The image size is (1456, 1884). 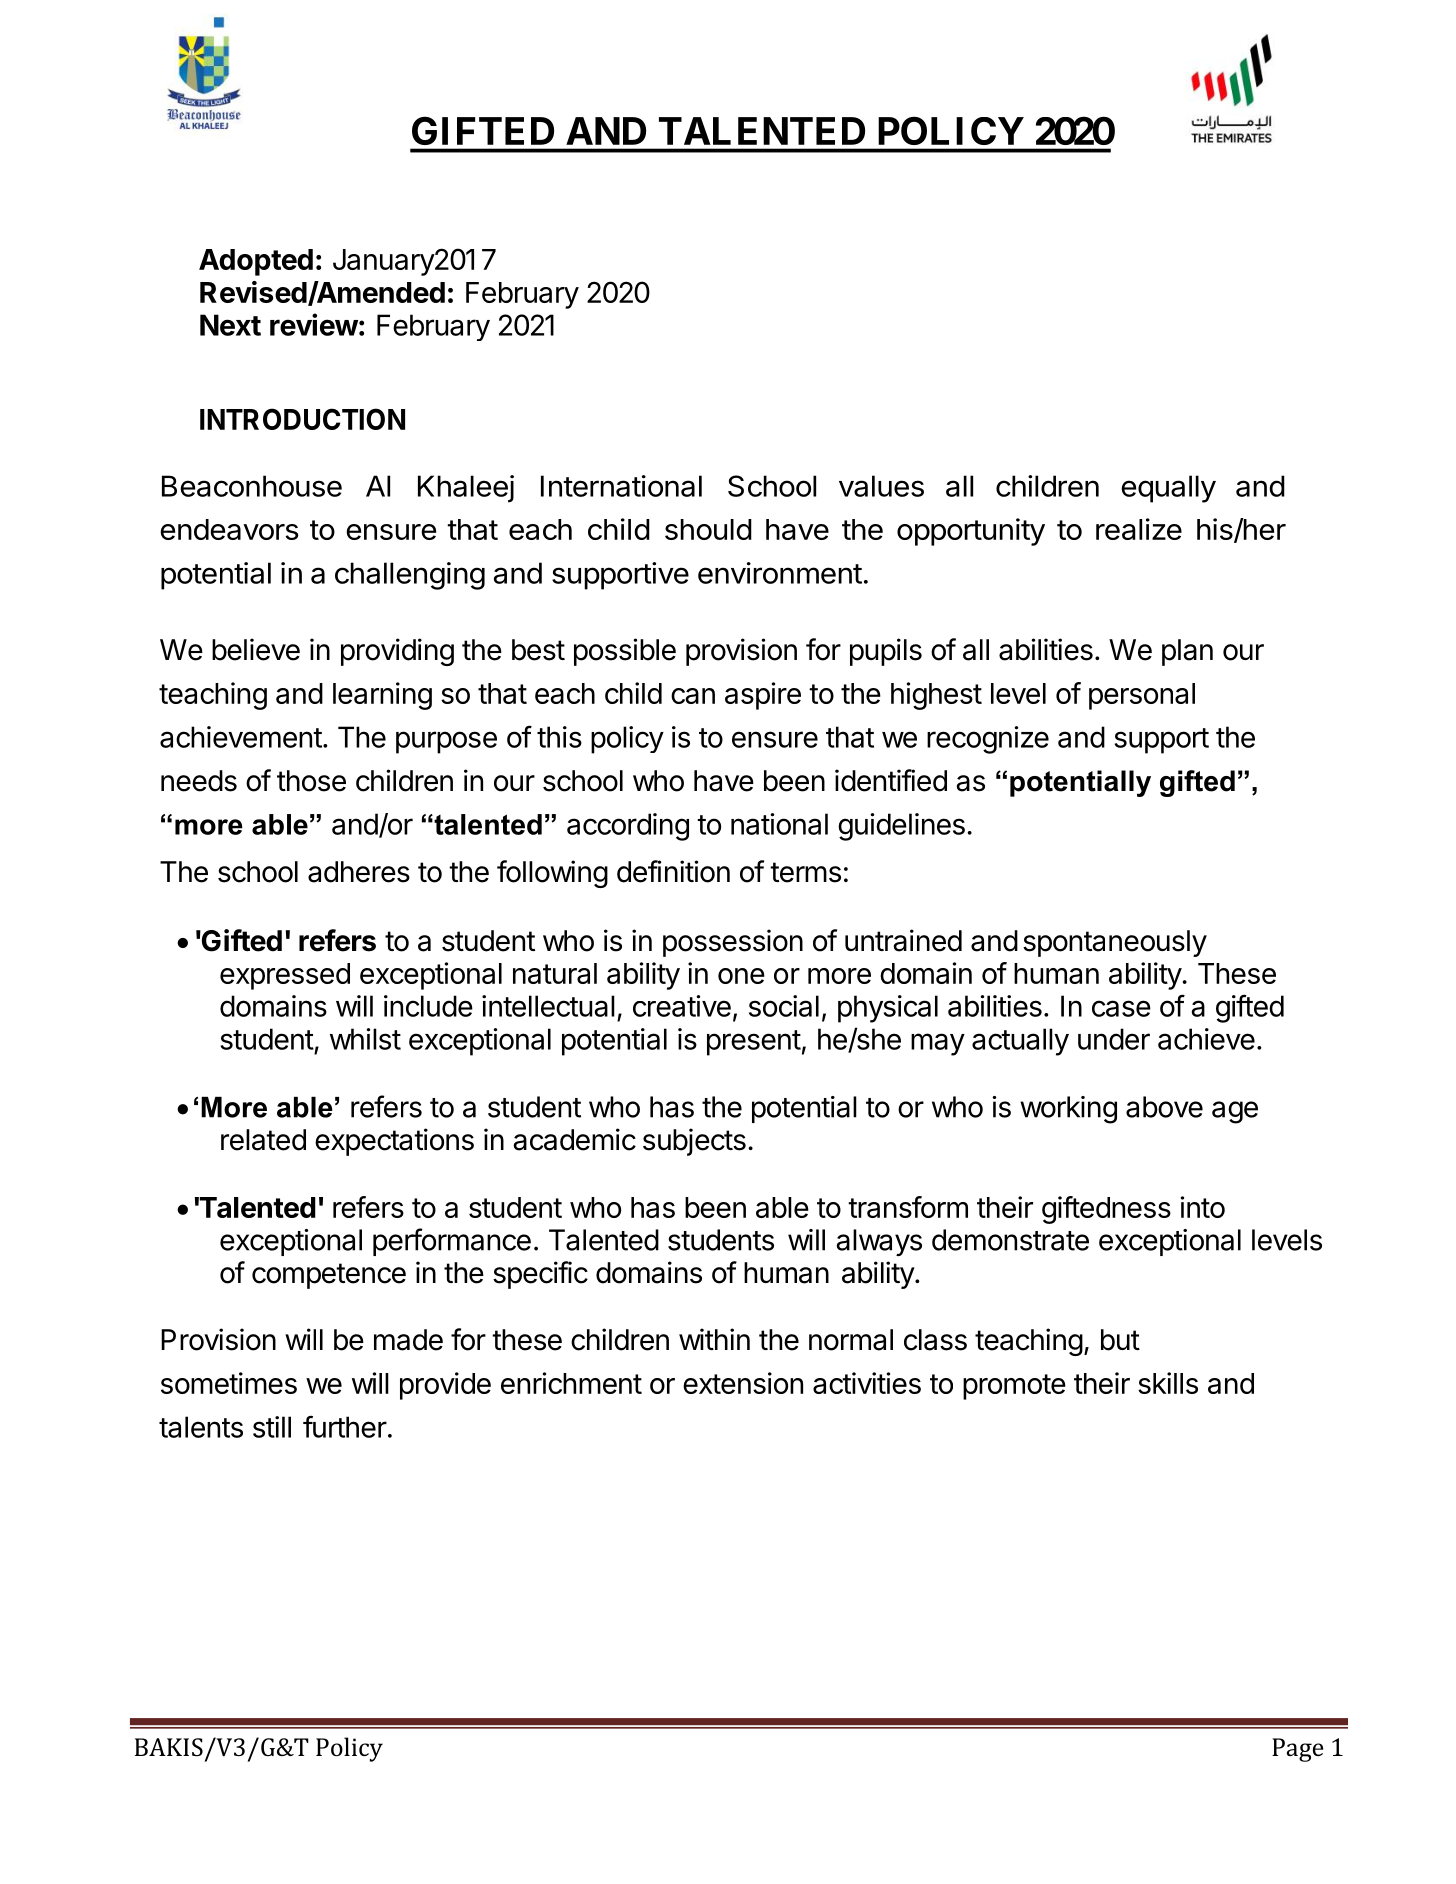 What do you see at coordinates (1203, 1207) in the image?
I see `into` at bounding box center [1203, 1207].
